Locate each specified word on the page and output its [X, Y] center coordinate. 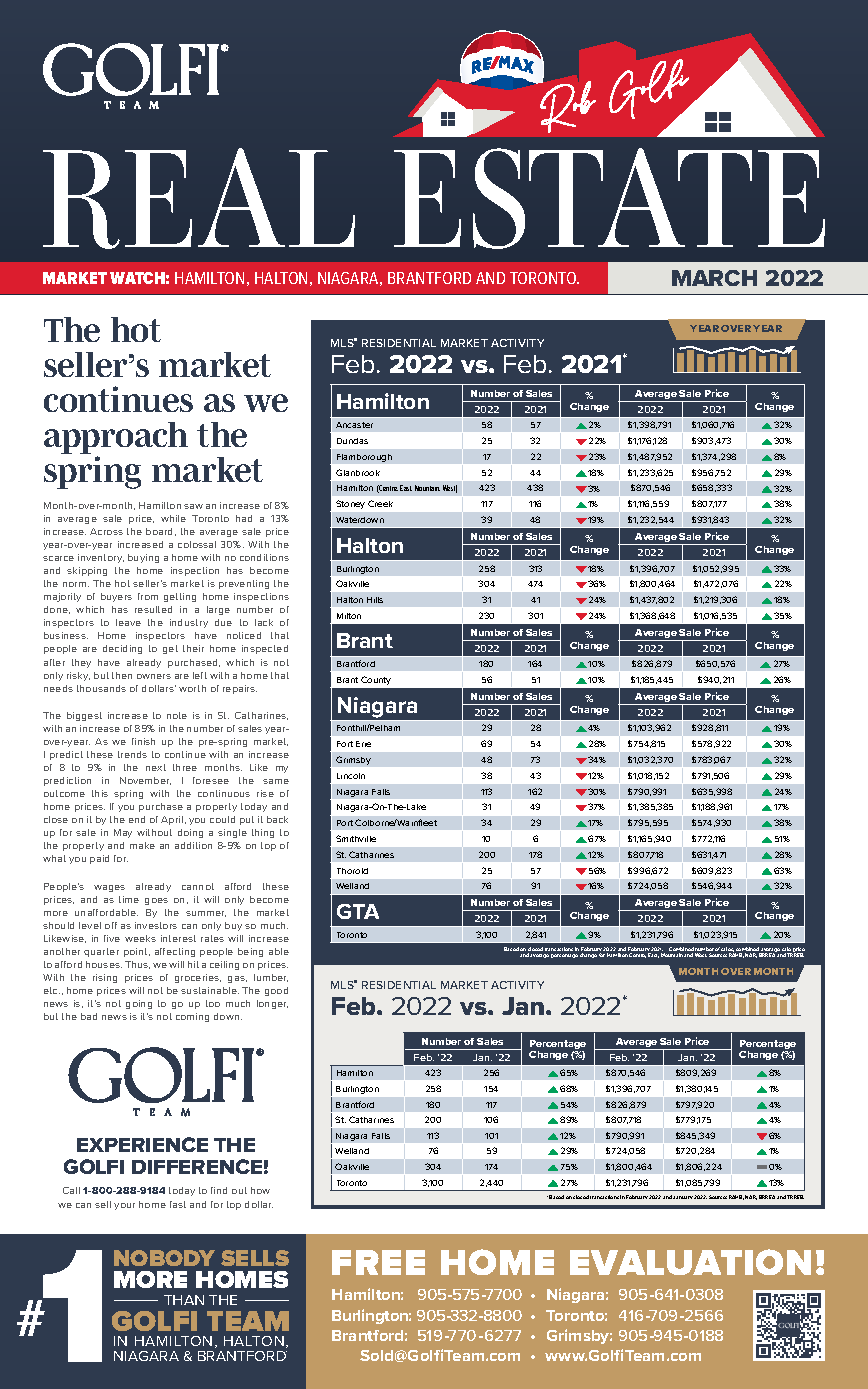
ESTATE [609, 198]
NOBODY [164, 1258]
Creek [380, 503]
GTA [358, 911]
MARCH [714, 278]
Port [345, 823]
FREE [378, 1262]
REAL [199, 198]
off [111, 925]
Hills [375, 600]
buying [143, 558]
